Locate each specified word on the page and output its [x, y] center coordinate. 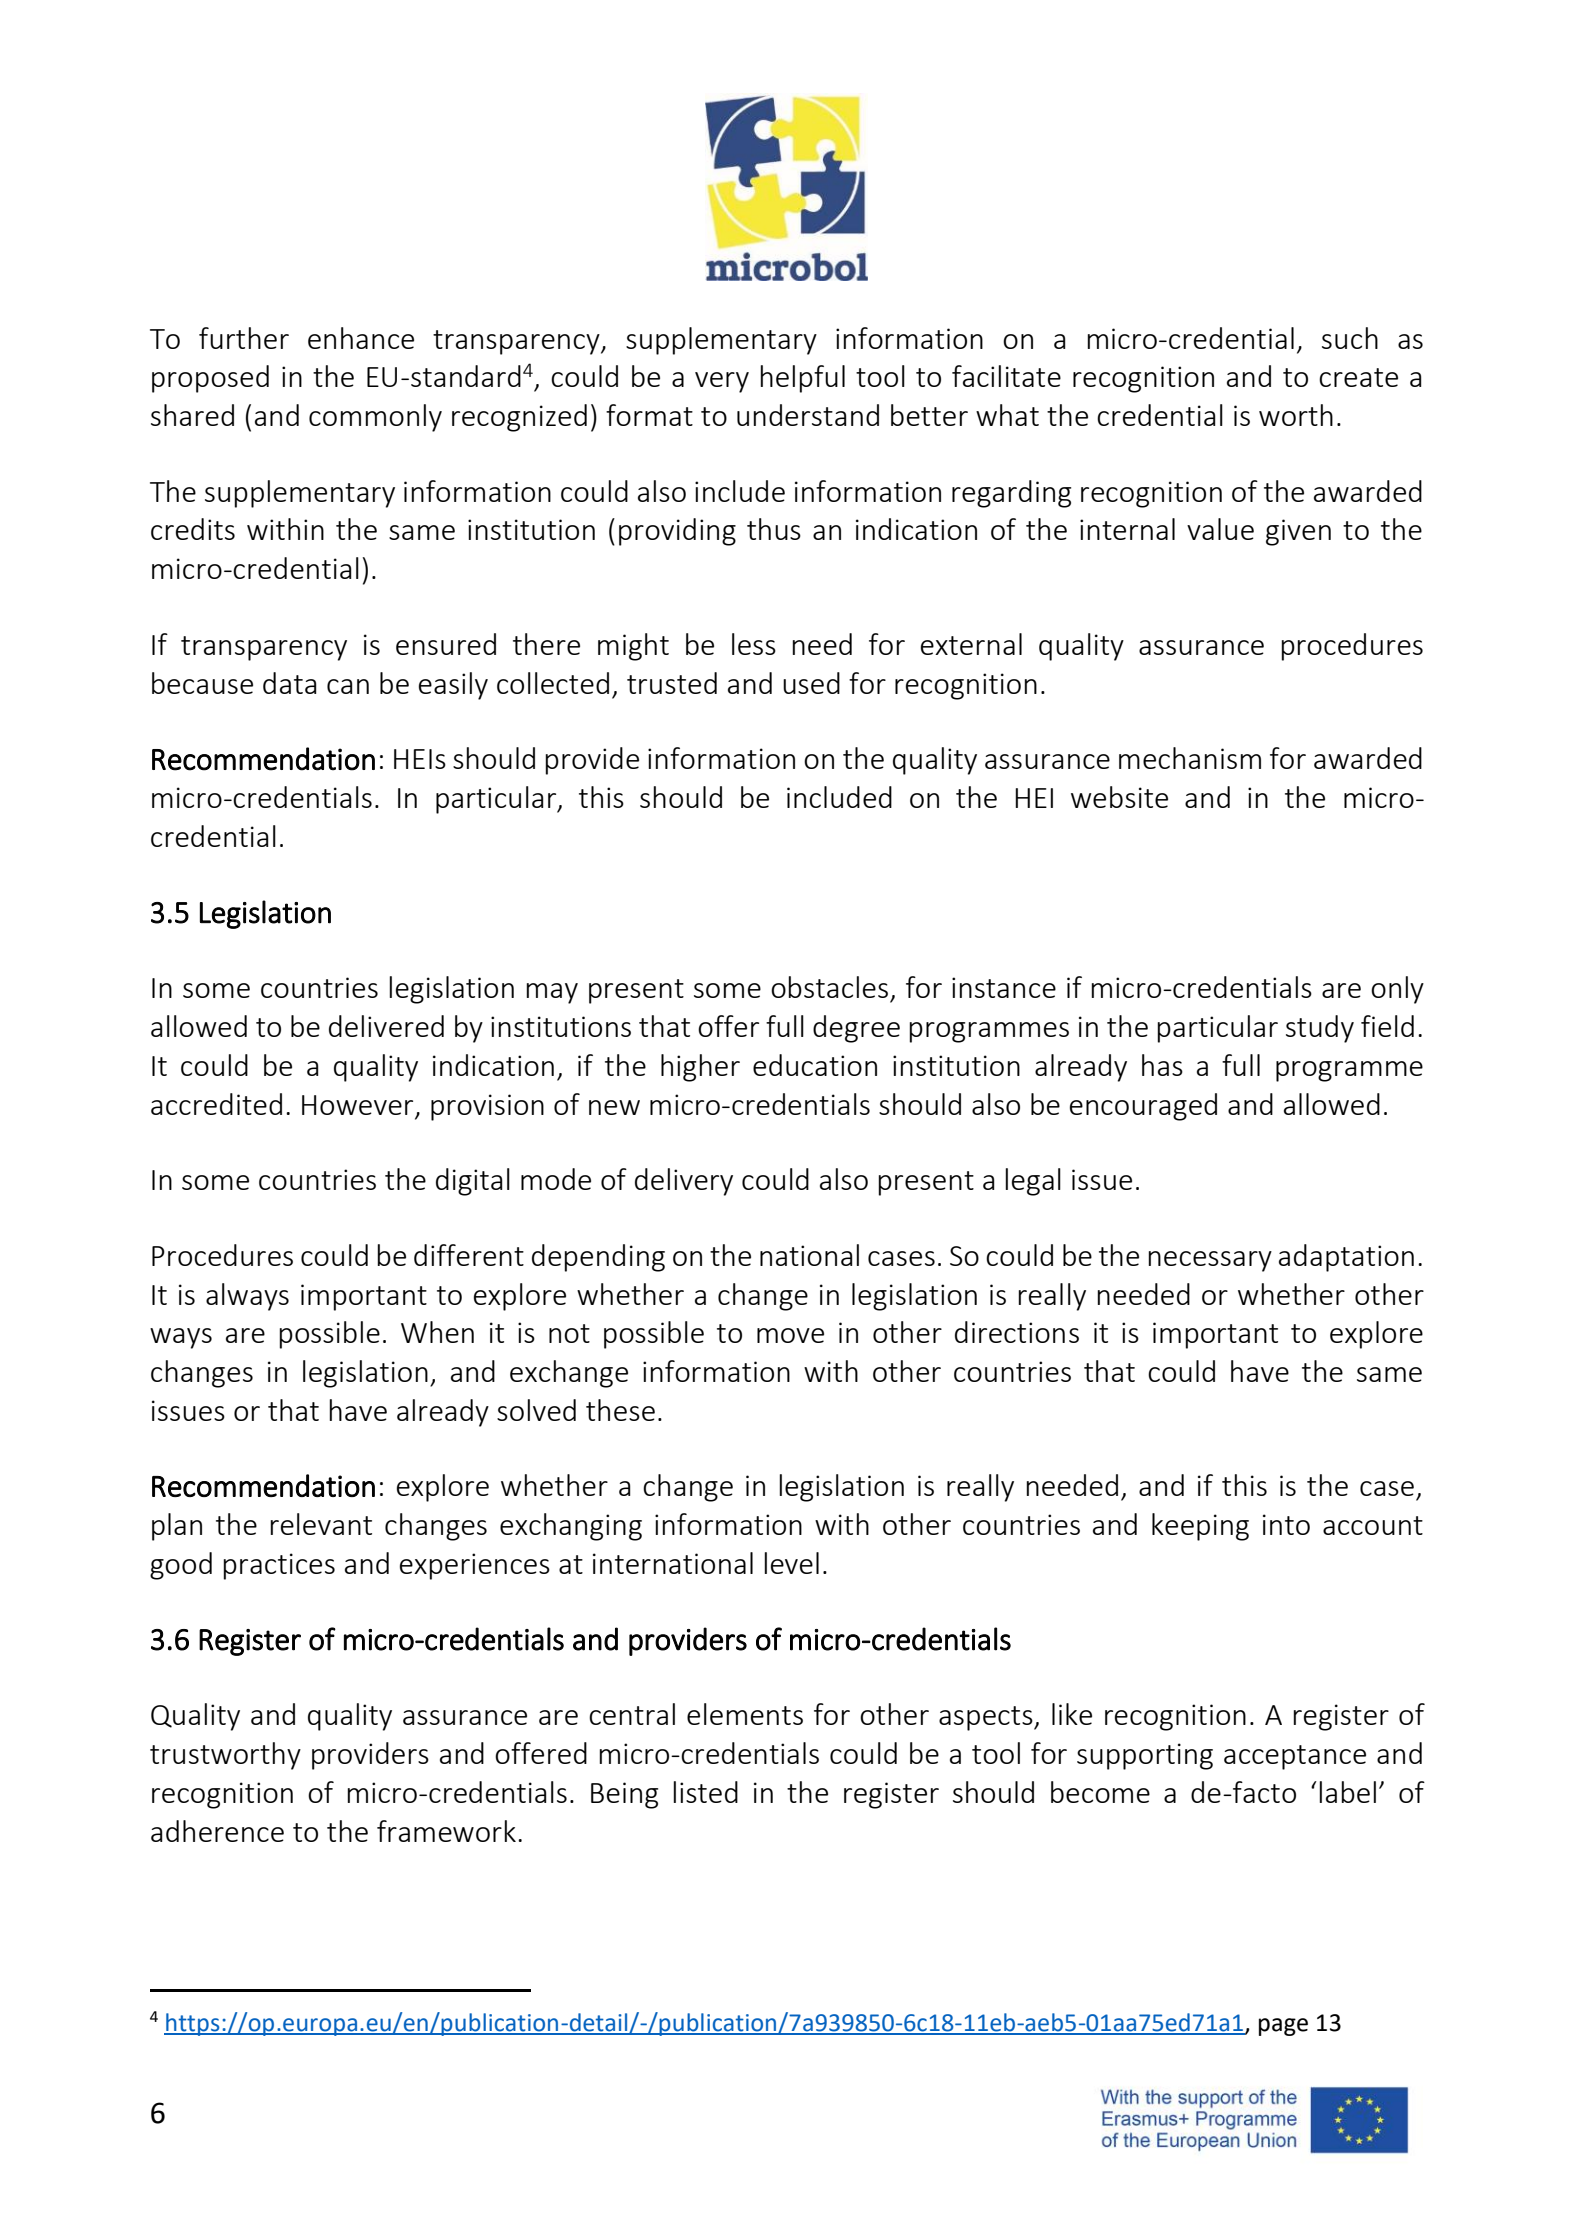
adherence [217, 1831]
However [357, 1105]
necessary [1210, 1261]
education [815, 1065]
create [1358, 377]
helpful [802, 379]
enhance [361, 338]
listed [705, 1792]
